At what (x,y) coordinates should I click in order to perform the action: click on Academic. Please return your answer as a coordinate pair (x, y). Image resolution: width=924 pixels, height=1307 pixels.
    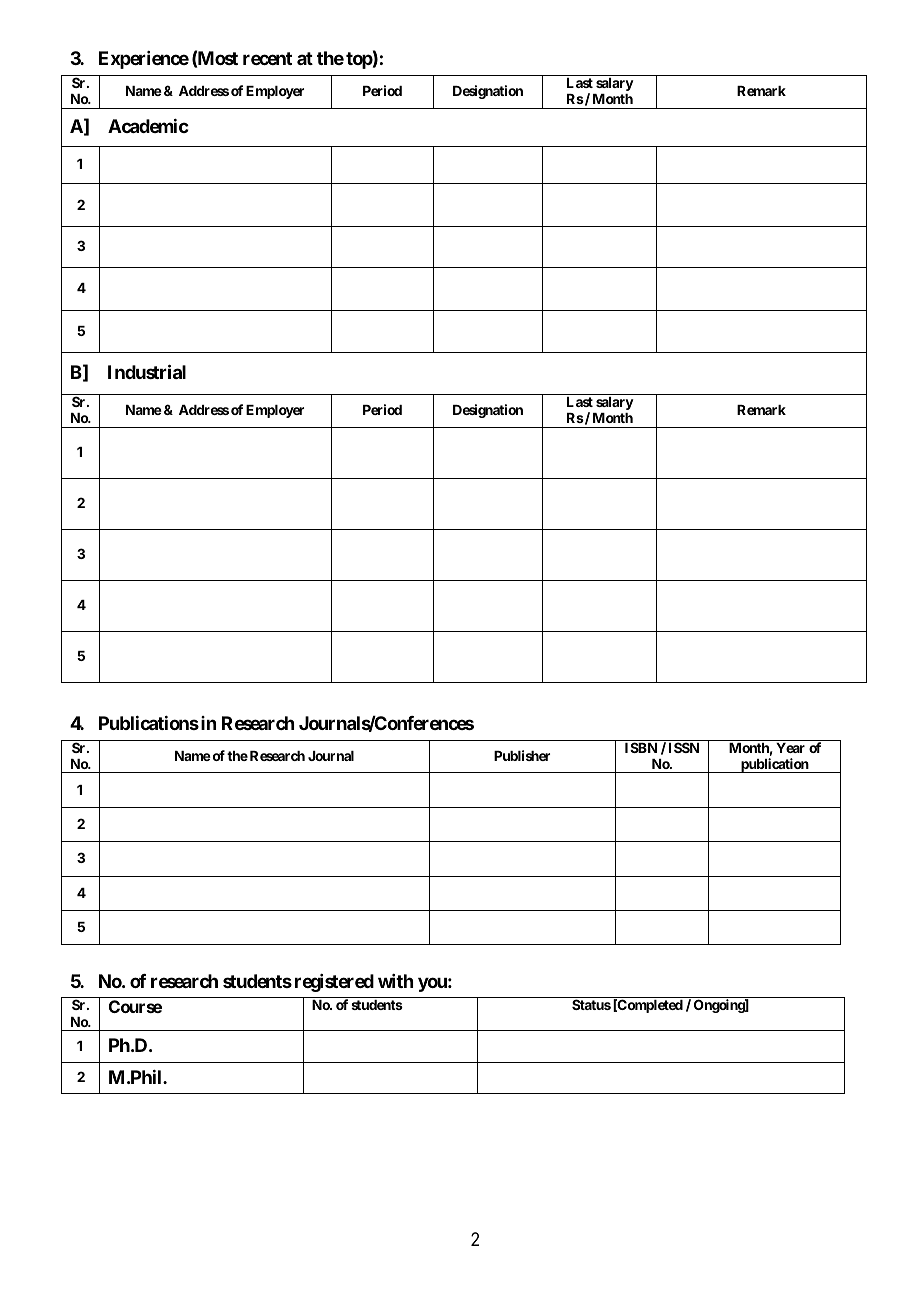
    Looking at the image, I should click on (148, 126).
